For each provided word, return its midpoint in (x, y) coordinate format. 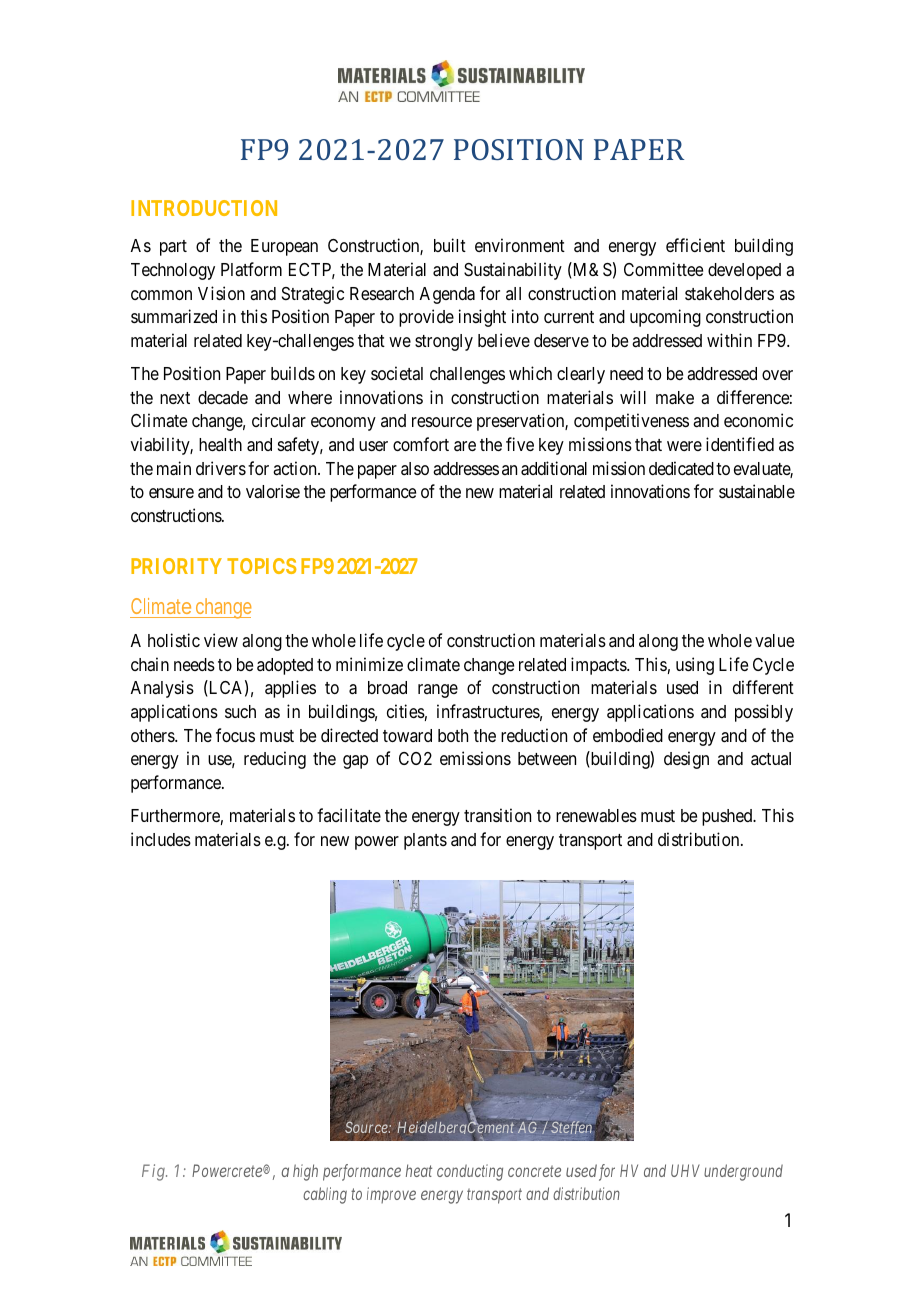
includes (161, 839)
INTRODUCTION (204, 208)
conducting (470, 1172)
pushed (728, 817)
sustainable (757, 491)
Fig (154, 1172)
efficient (695, 245)
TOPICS (261, 566)
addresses (466, 468)
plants (425, 841)
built (450, 245)
